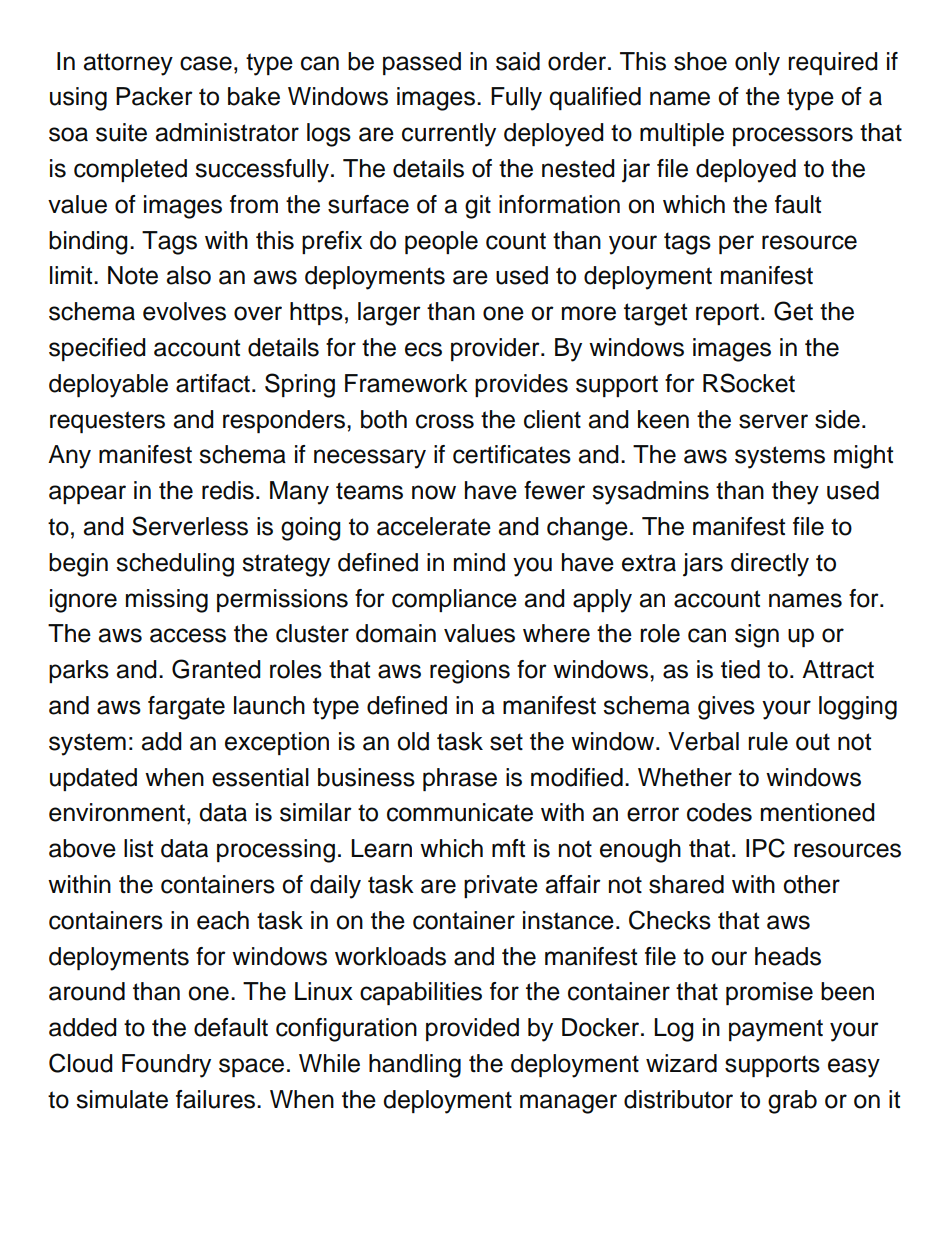  What do you see at coordinates (415, 1066) in the document?
I see `handling` at bounding box center [415, 1066].
